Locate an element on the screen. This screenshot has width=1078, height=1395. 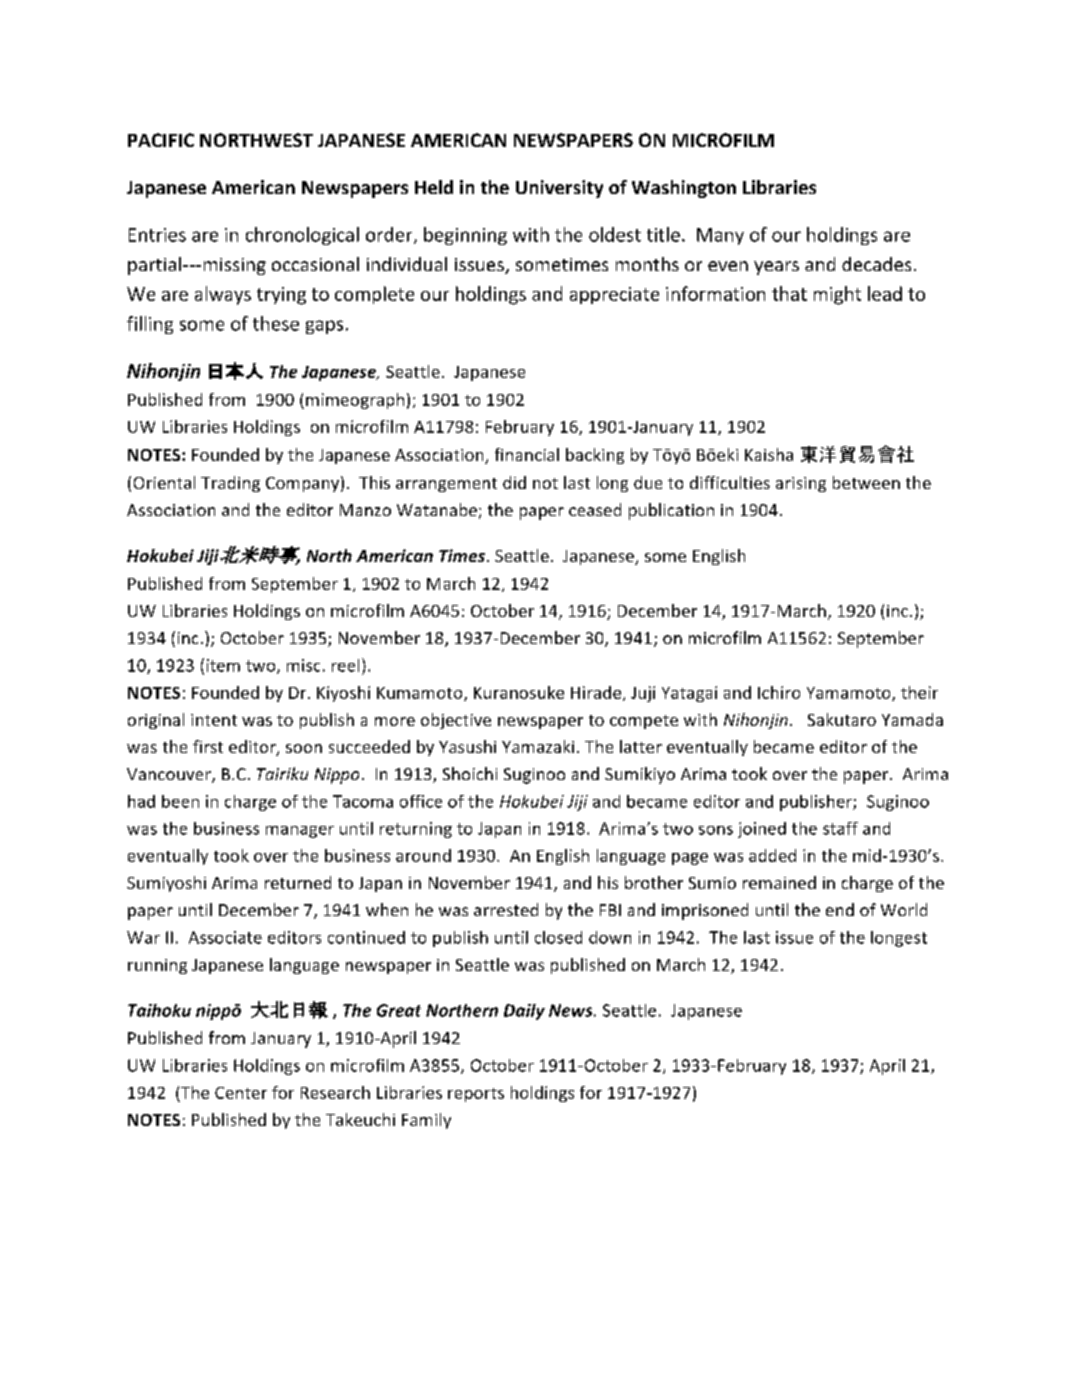
staff is located at coordinates (840, 828).
